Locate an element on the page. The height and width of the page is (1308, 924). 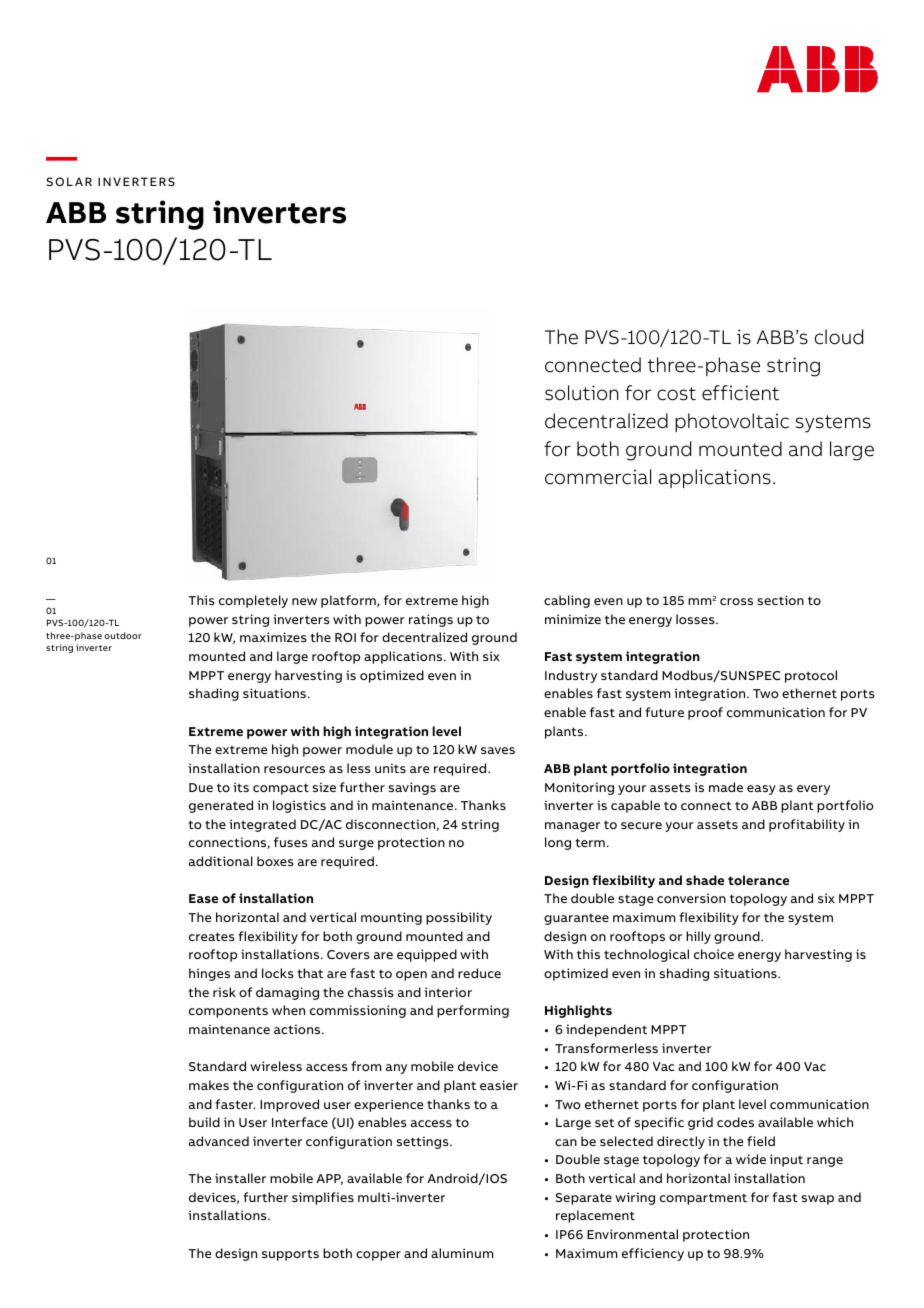
easier is located at coordinates (499, 1085).
